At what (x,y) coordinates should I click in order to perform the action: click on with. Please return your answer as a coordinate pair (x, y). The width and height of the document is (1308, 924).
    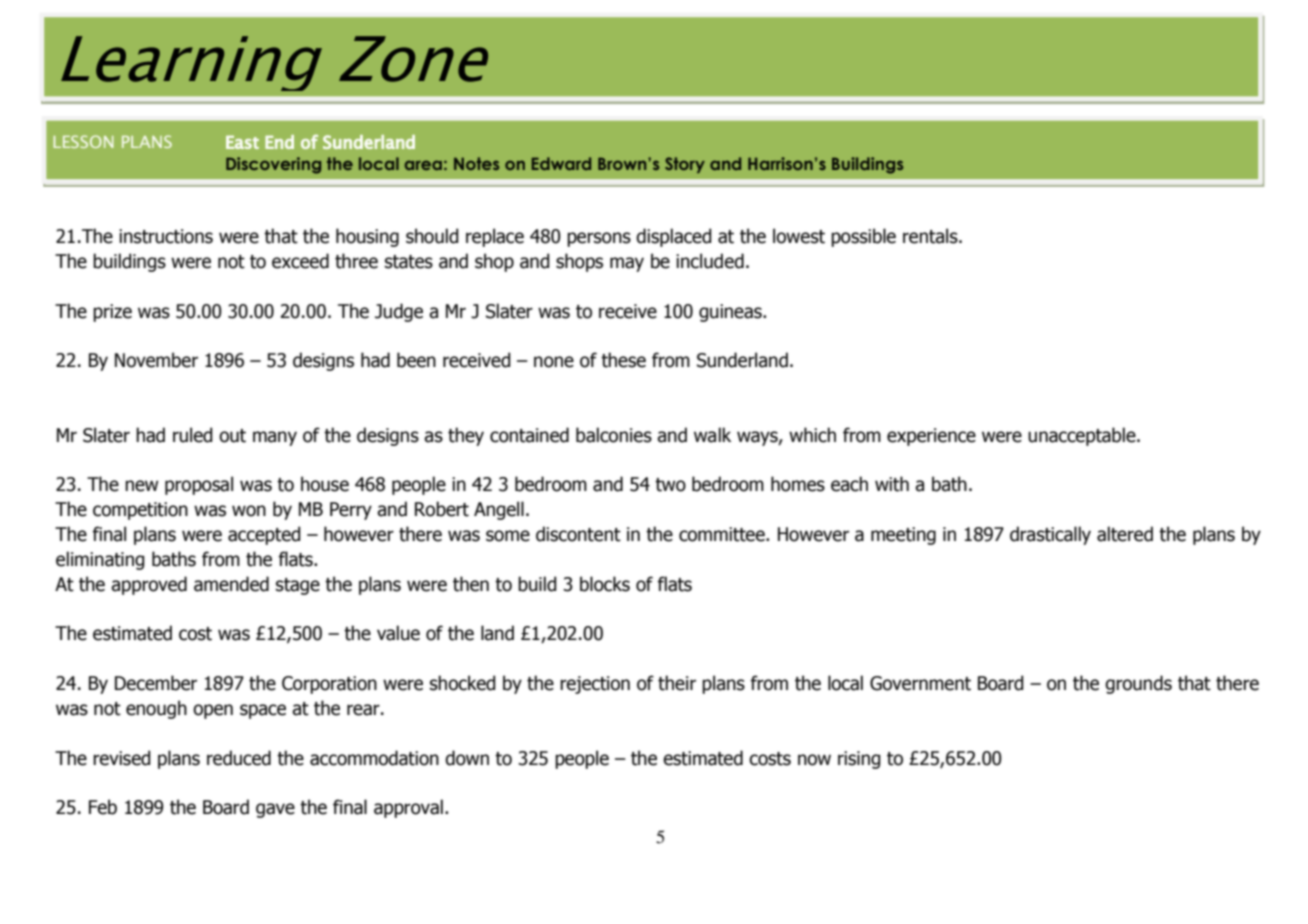
    Looking at the image, I should click on (892, 484).
